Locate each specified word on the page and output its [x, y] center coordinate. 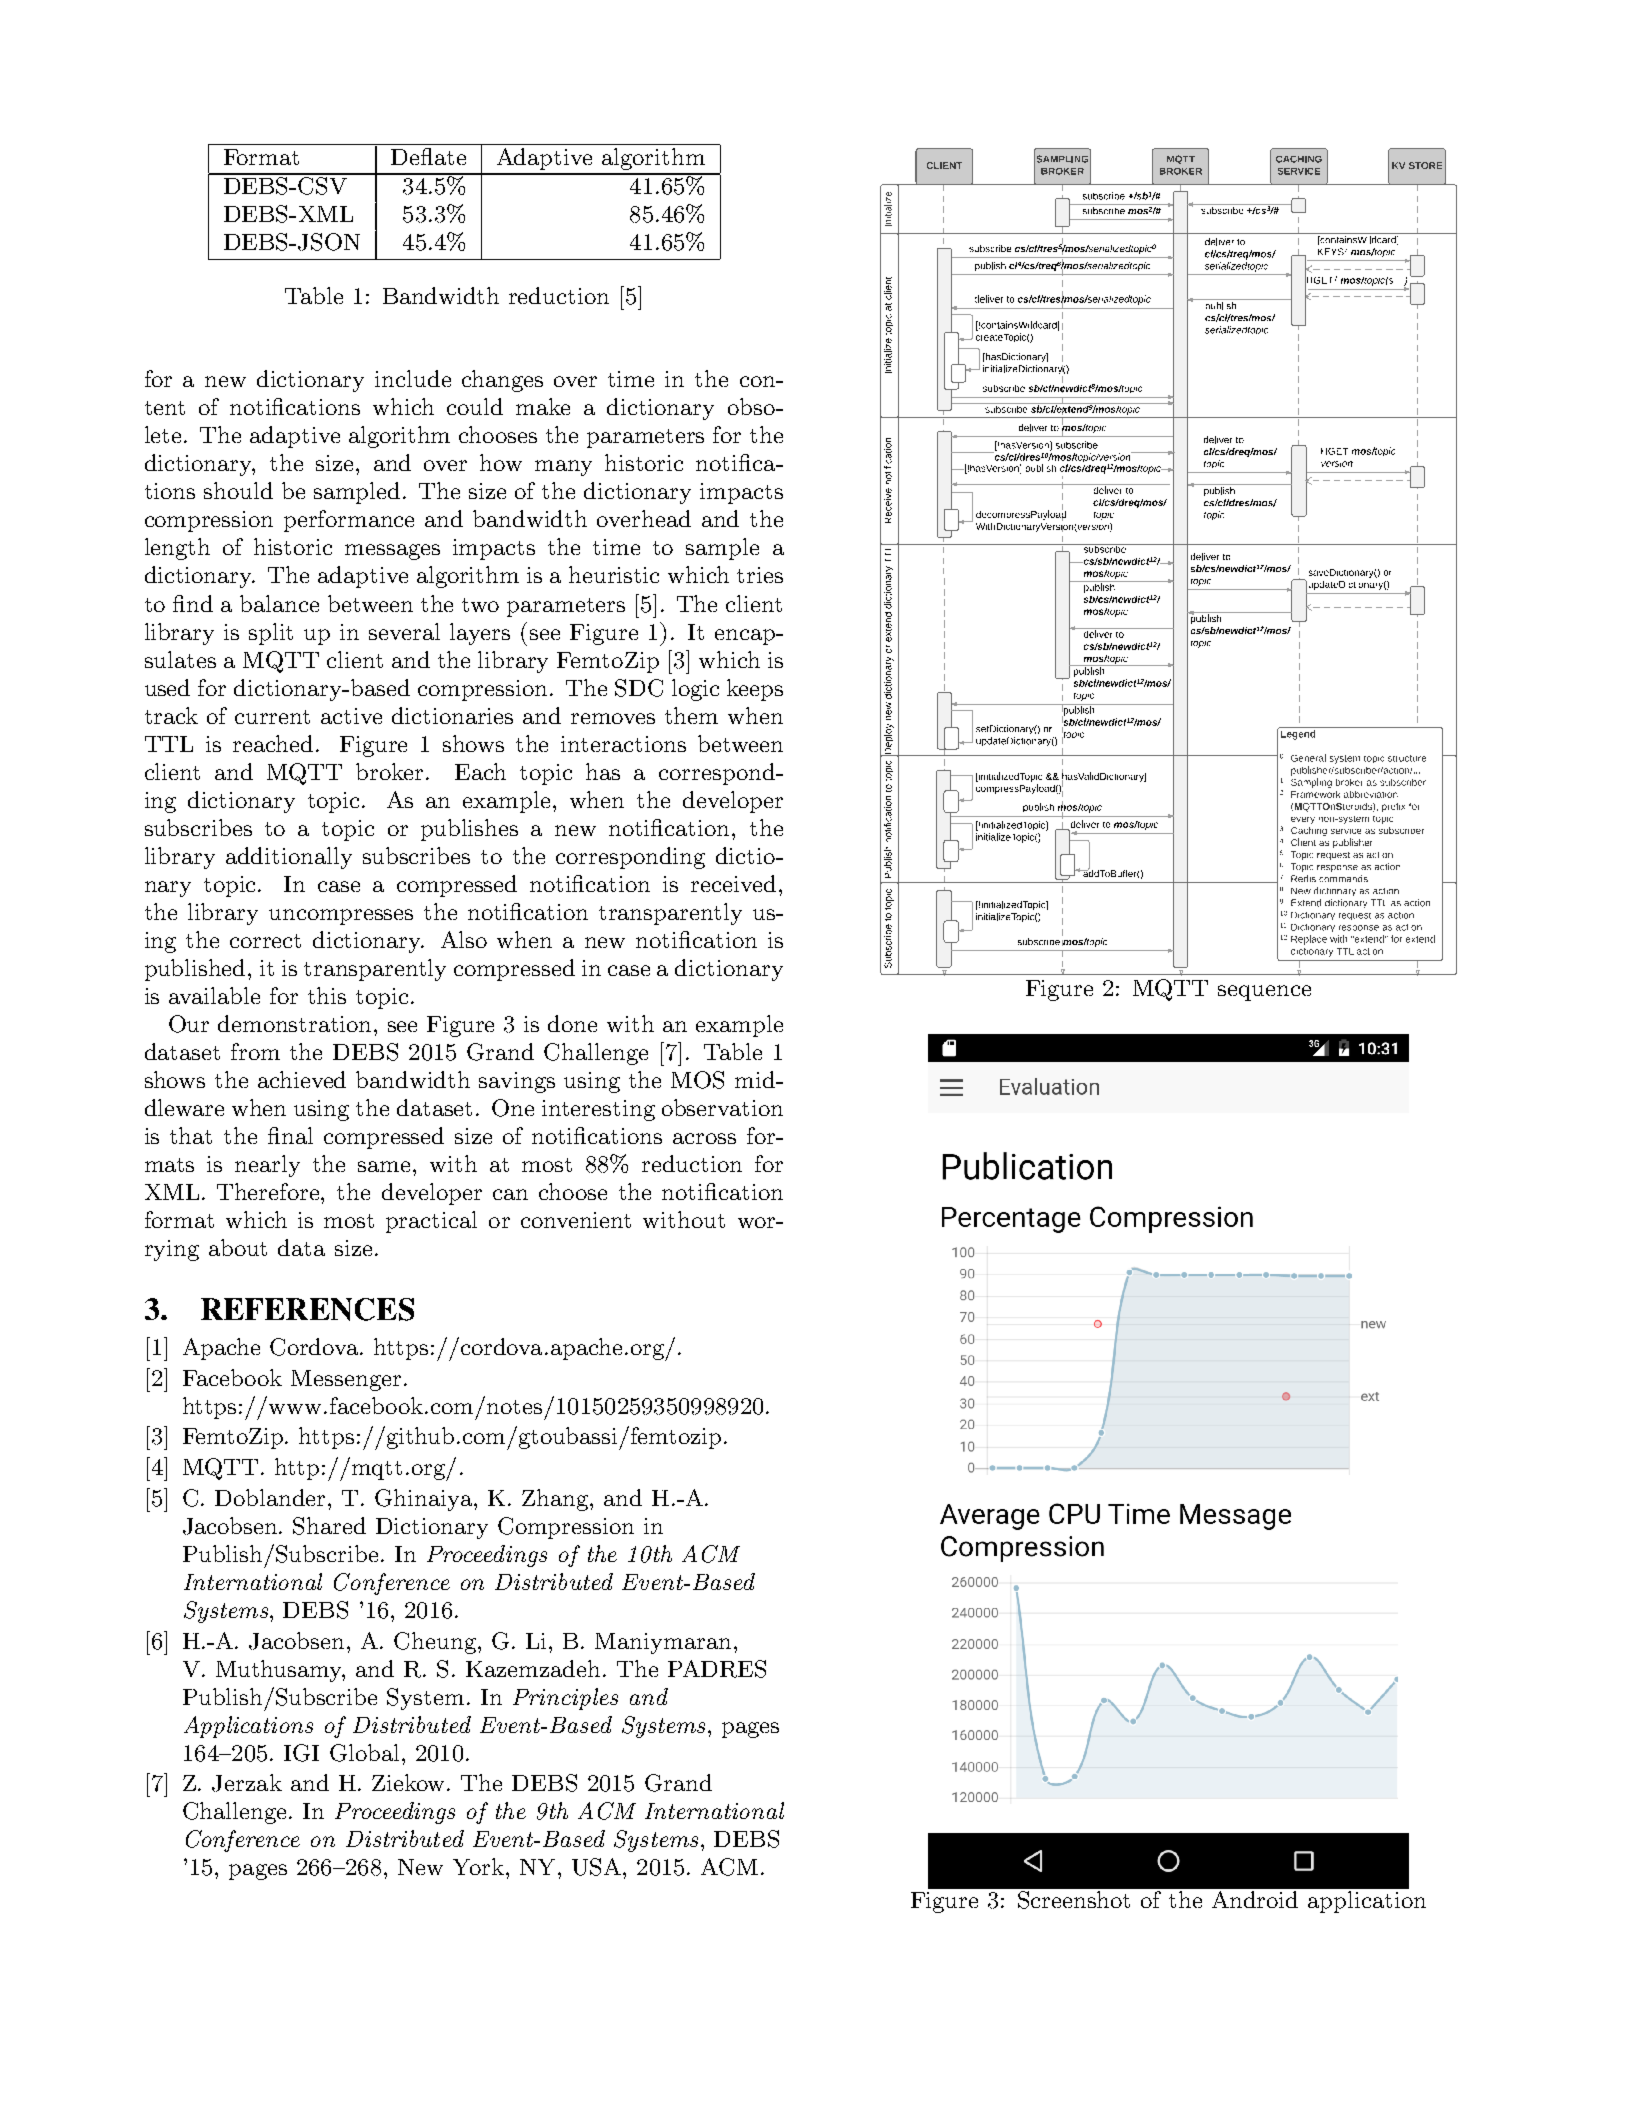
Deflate [428, 156]
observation [722, 1107]
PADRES [717, 1669]
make [543, 406]
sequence [1264, 993]
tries [760, 575]
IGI [301, 1753]
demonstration [296, 1023]
